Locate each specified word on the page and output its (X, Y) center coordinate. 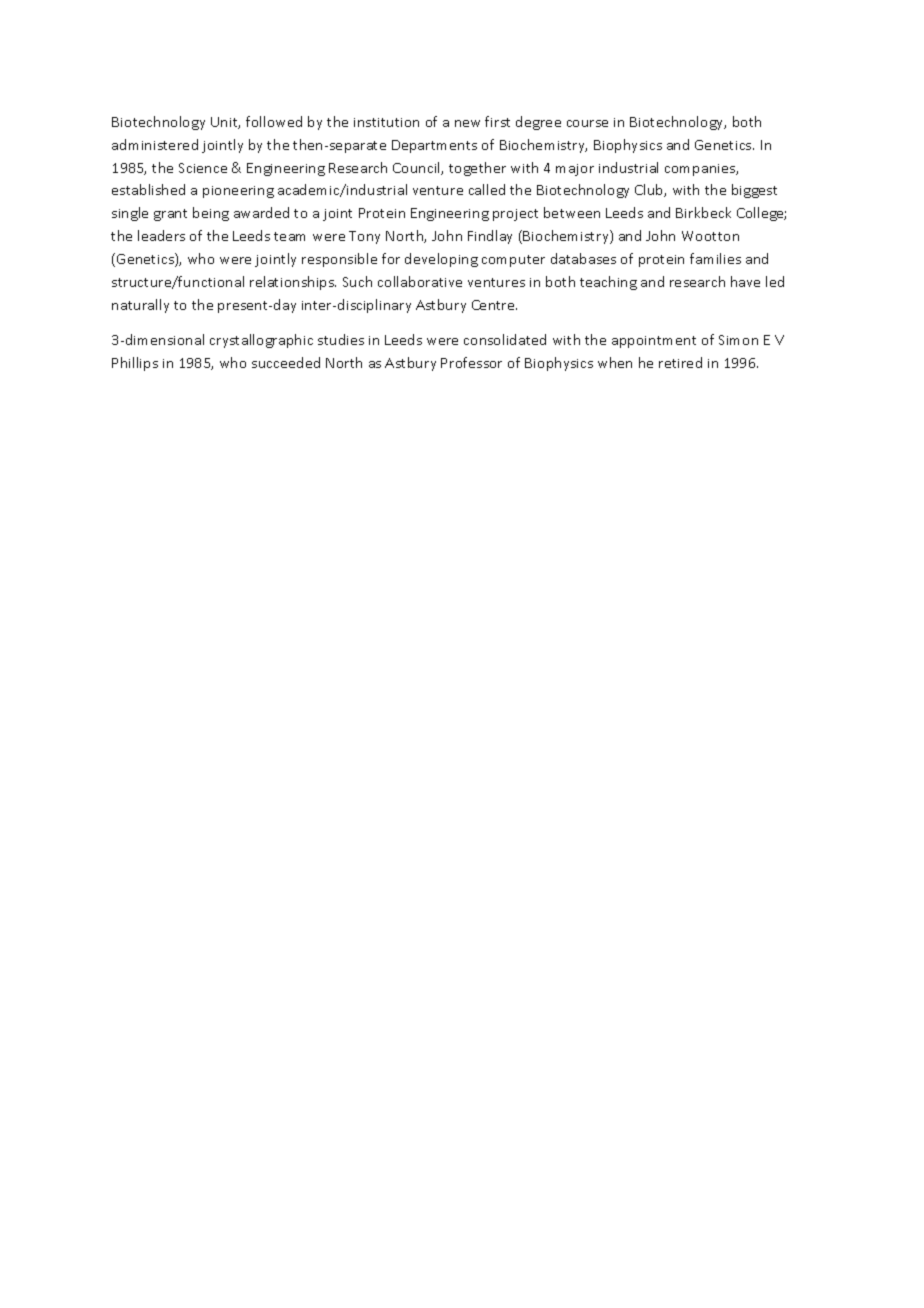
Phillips (135, 364)
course (587, 123)
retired (680, 362)
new (467, 123)
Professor (471, 362)
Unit (225, 123)
